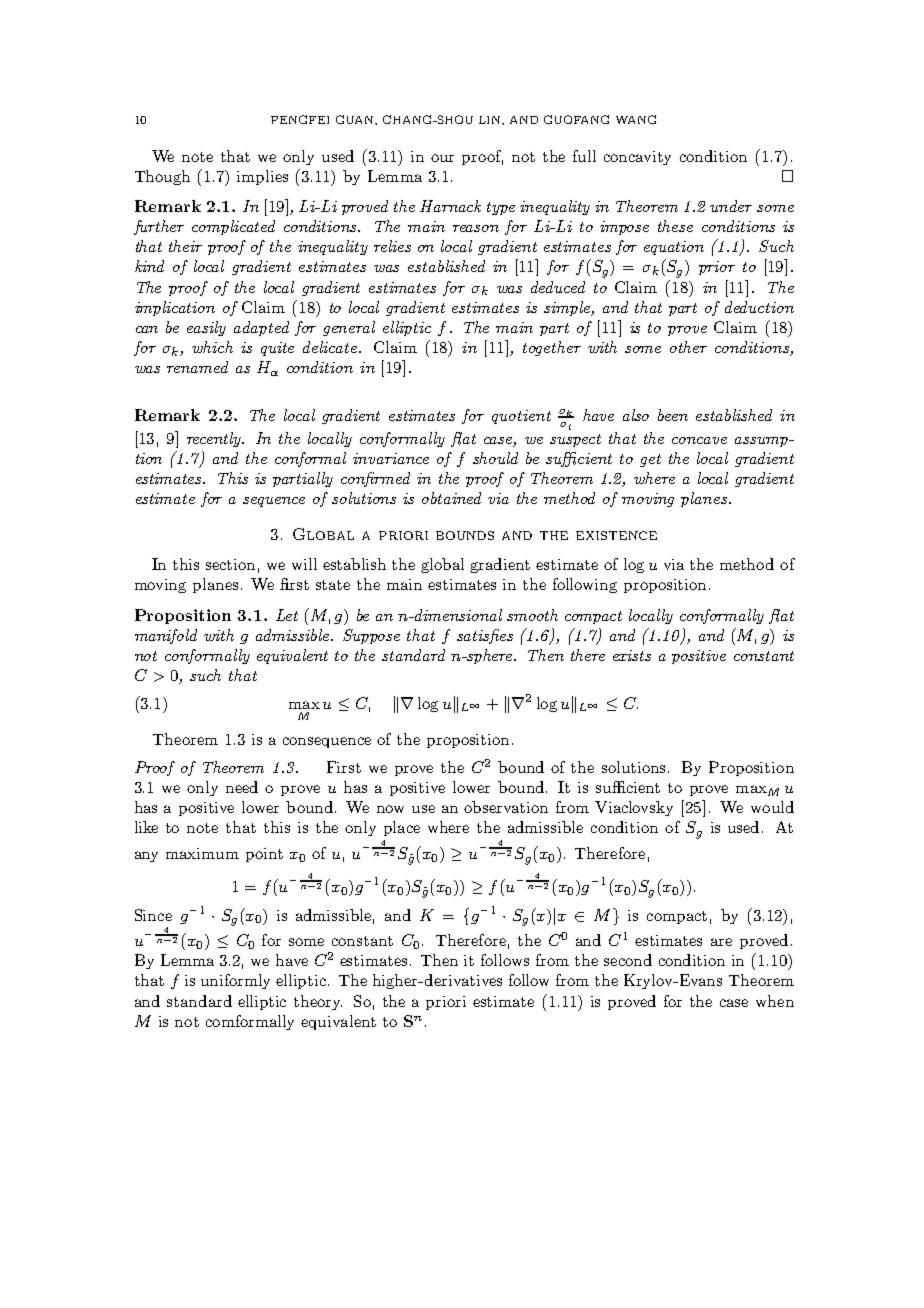  What do you see at coordinates (371, 636) in the screenshot?
I see `Suppose` at bounding box center [371, 636].
